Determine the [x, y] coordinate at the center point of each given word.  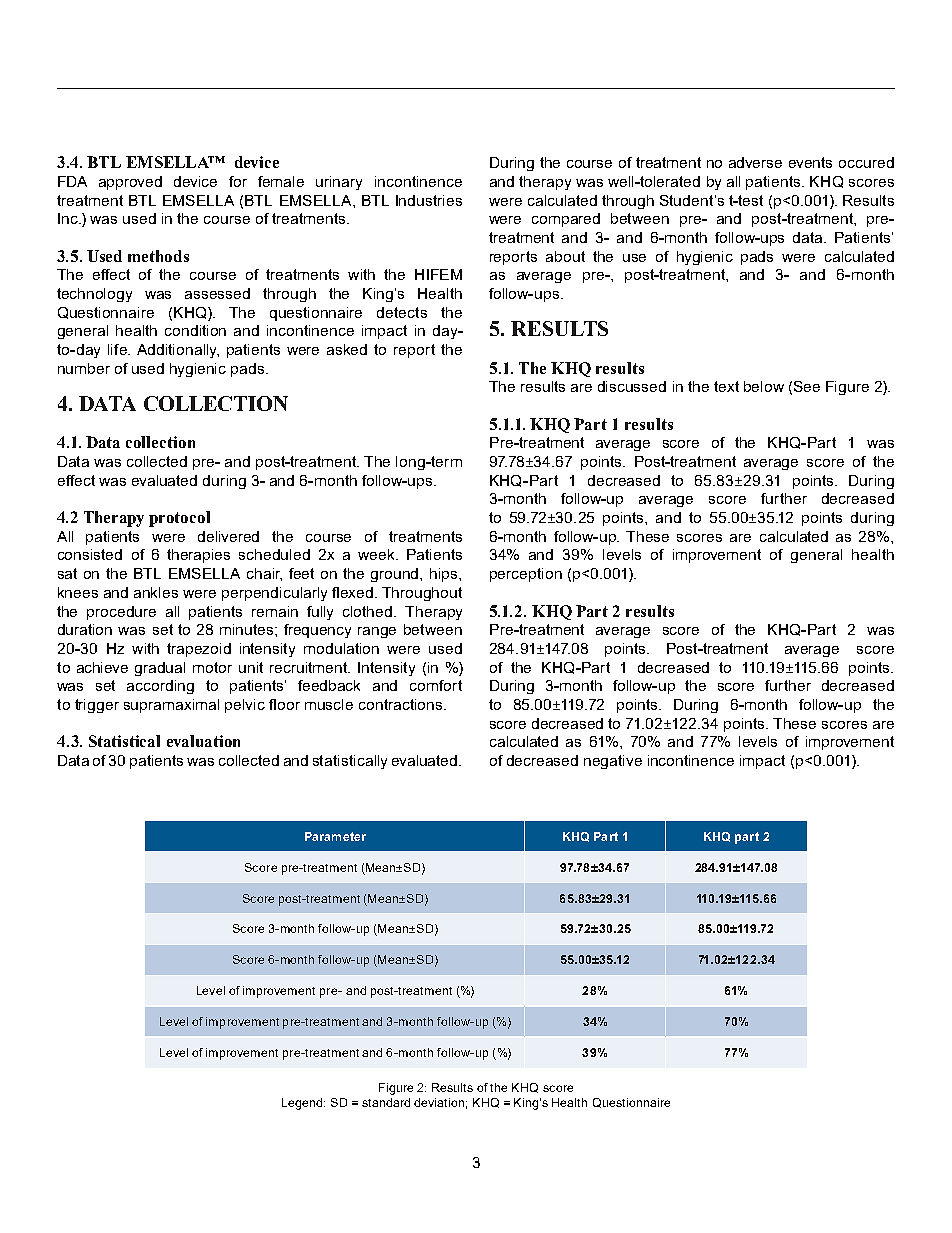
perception [526, 575]
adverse [755, 162]
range [377, 632]
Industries [429, 200]
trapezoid [199, 650]
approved [130, 183]
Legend [303, 1104]
